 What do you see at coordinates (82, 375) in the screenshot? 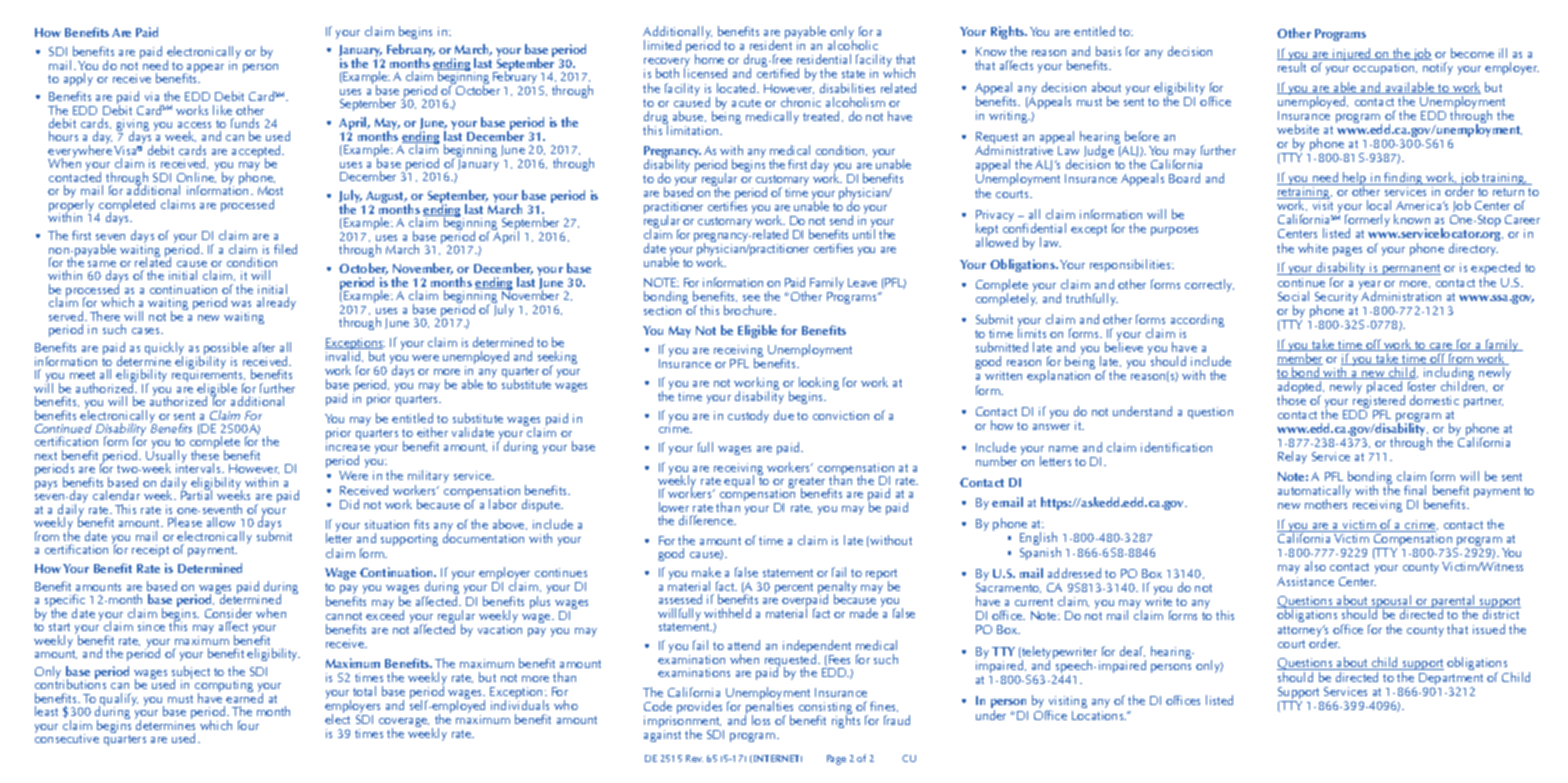
I see `meet` at bounding box center [82, 375].
